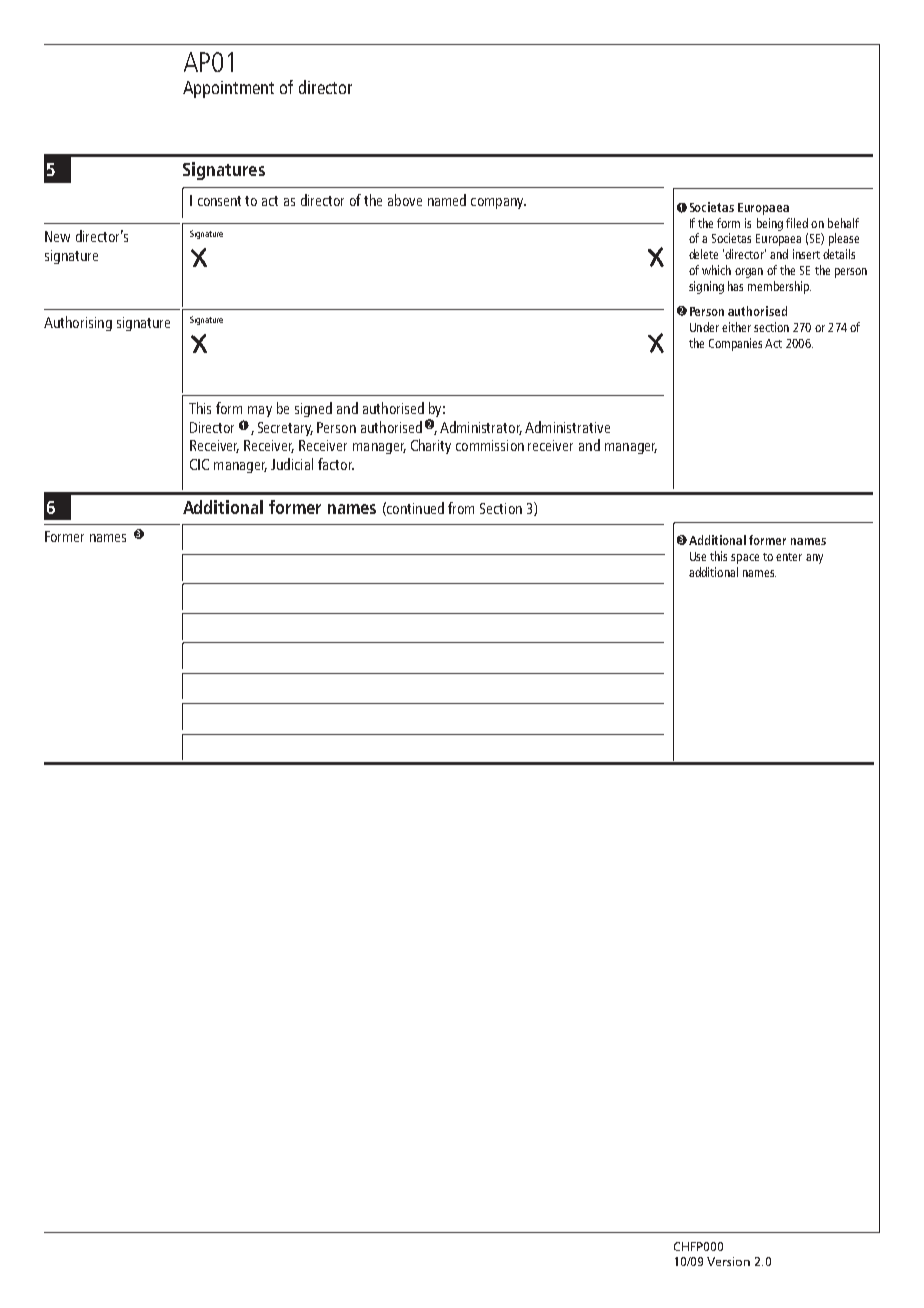  What do you see at coordinates (431, 446) in the screenshot?
I see `Charity` at bounding box center [431, 446].
